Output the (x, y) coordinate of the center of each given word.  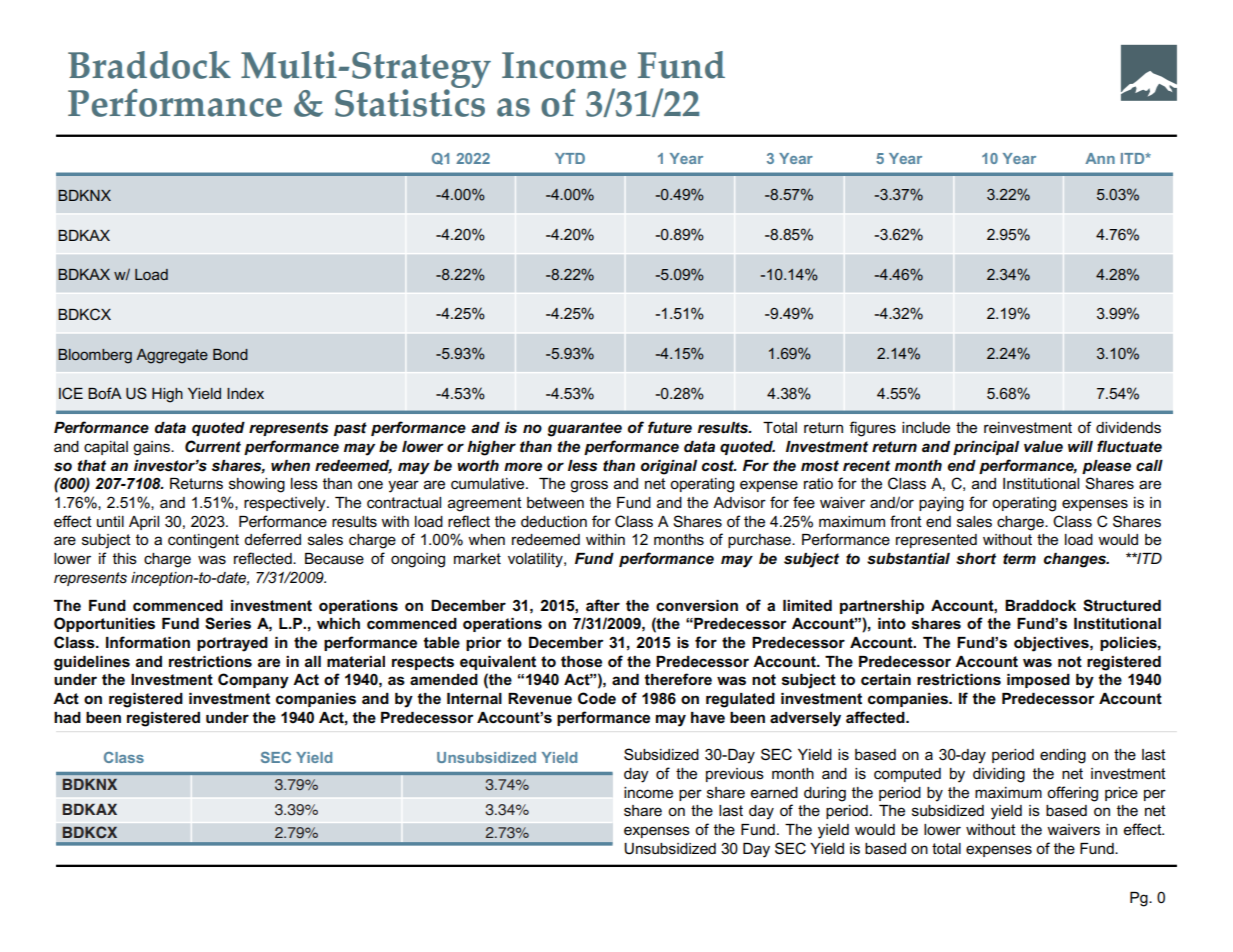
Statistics (410, 102)
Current (213, 446)
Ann (1100, 158)
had (67, 717)
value (1043, 446)
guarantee (584, 429)
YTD (570, 158)
